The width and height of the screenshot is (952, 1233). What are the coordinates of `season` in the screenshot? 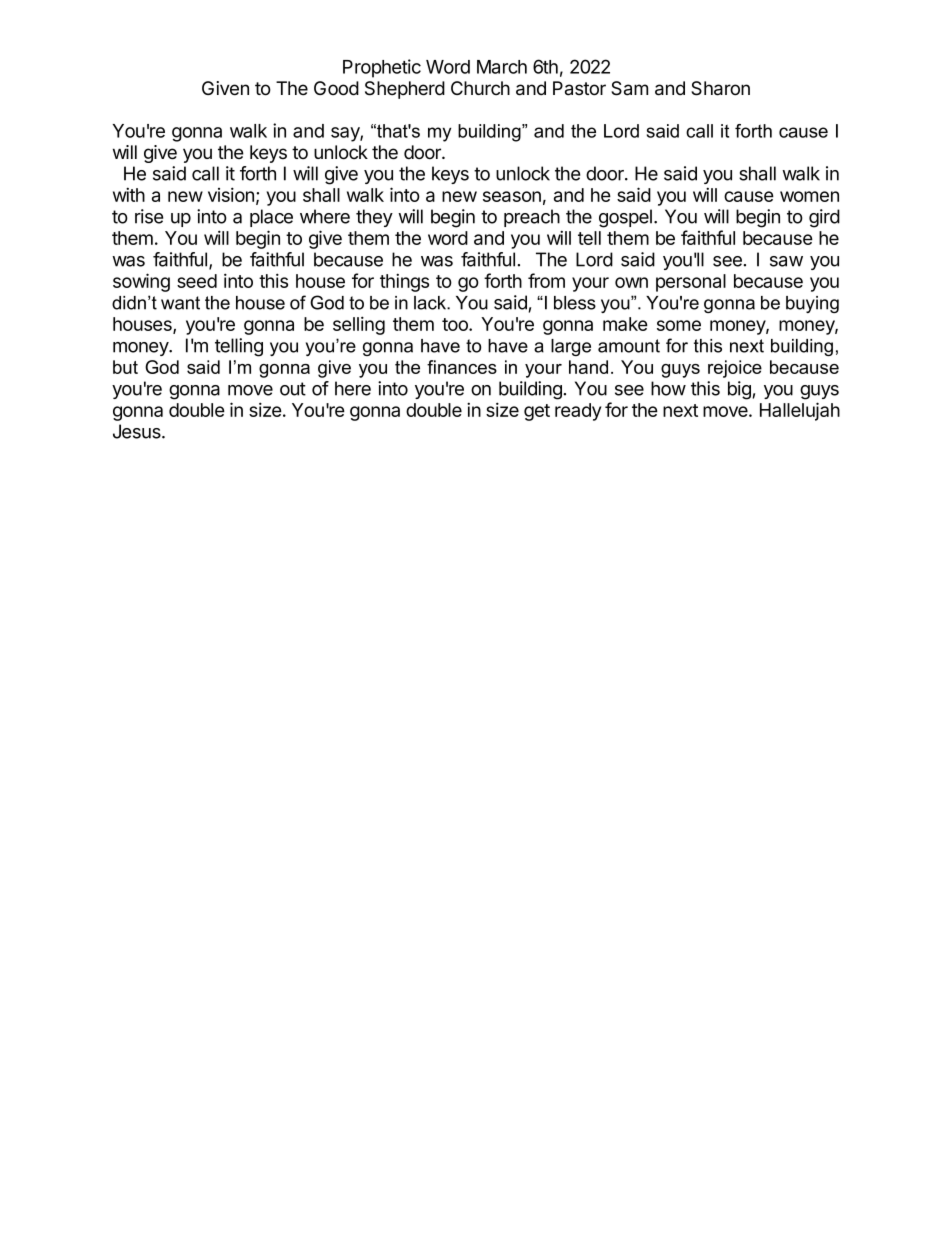 It's located at (512, 196).
